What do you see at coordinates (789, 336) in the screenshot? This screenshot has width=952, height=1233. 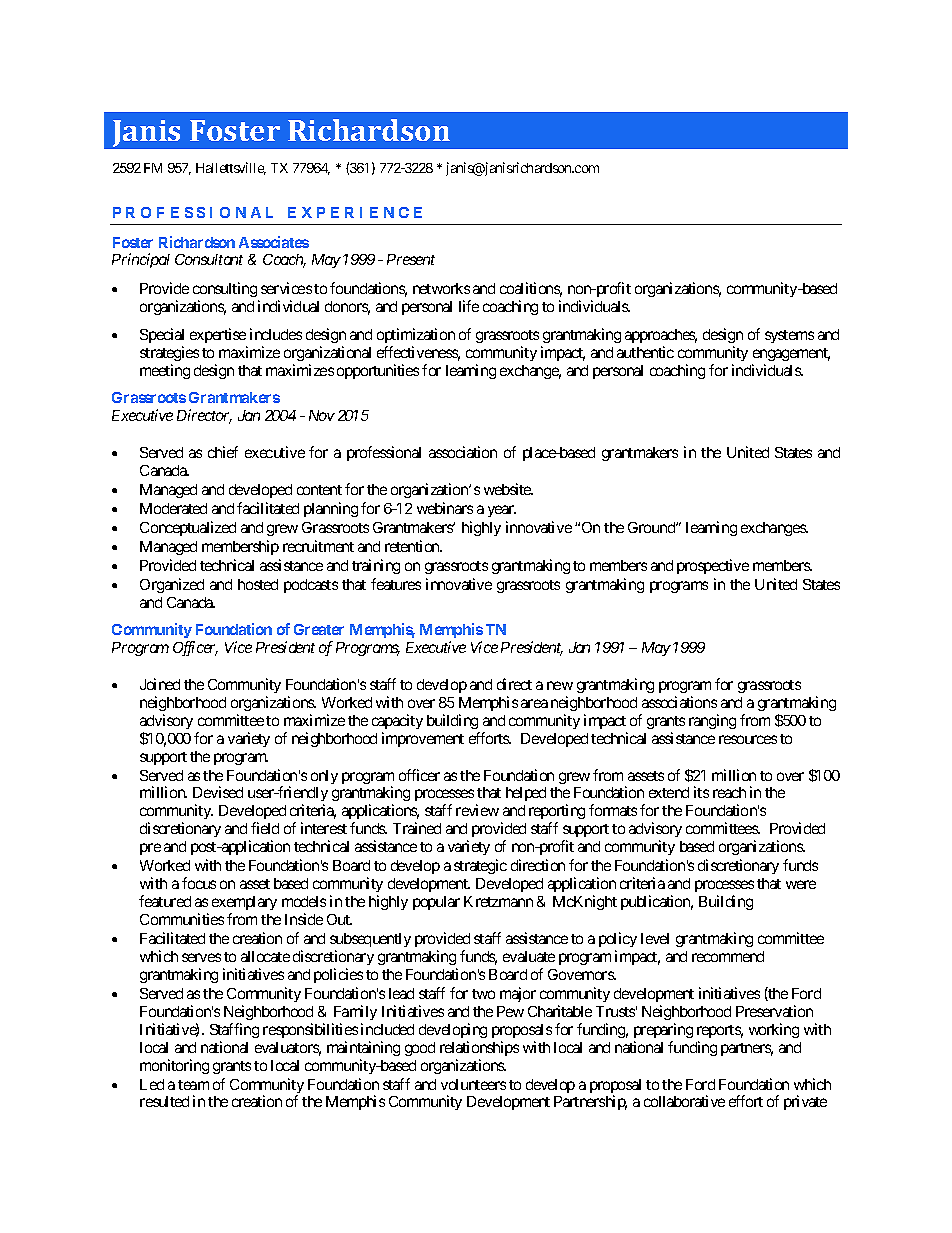 I see `systems` at bounding box center [789, 336].
